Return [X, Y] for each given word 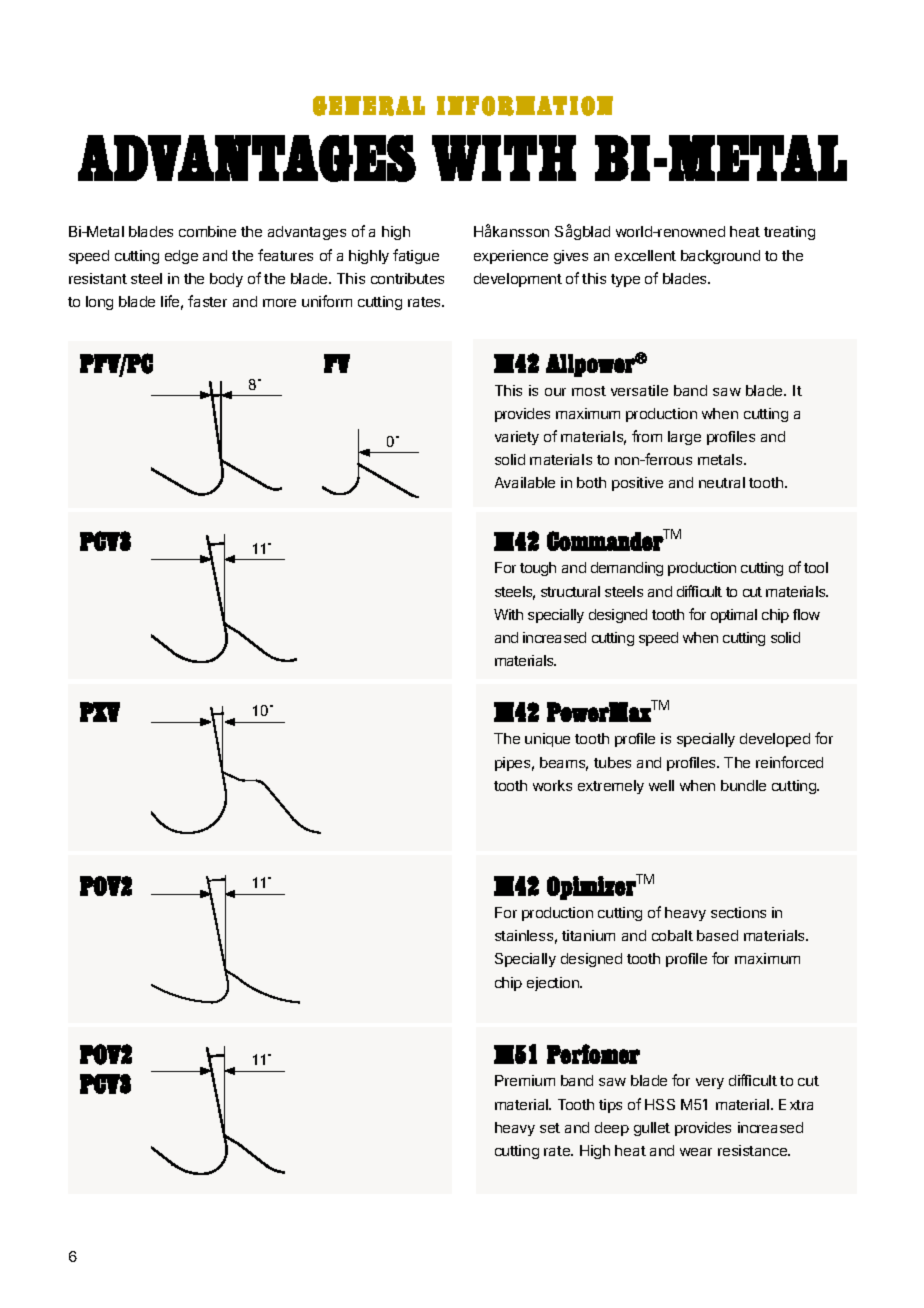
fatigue [416, 256]
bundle [743, 785]
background [720, 257]
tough [538, 569]
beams [564, 764]
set [550, 1128]
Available [525, 482]
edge [181, 257]
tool [816, 567]
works [552, 785]
